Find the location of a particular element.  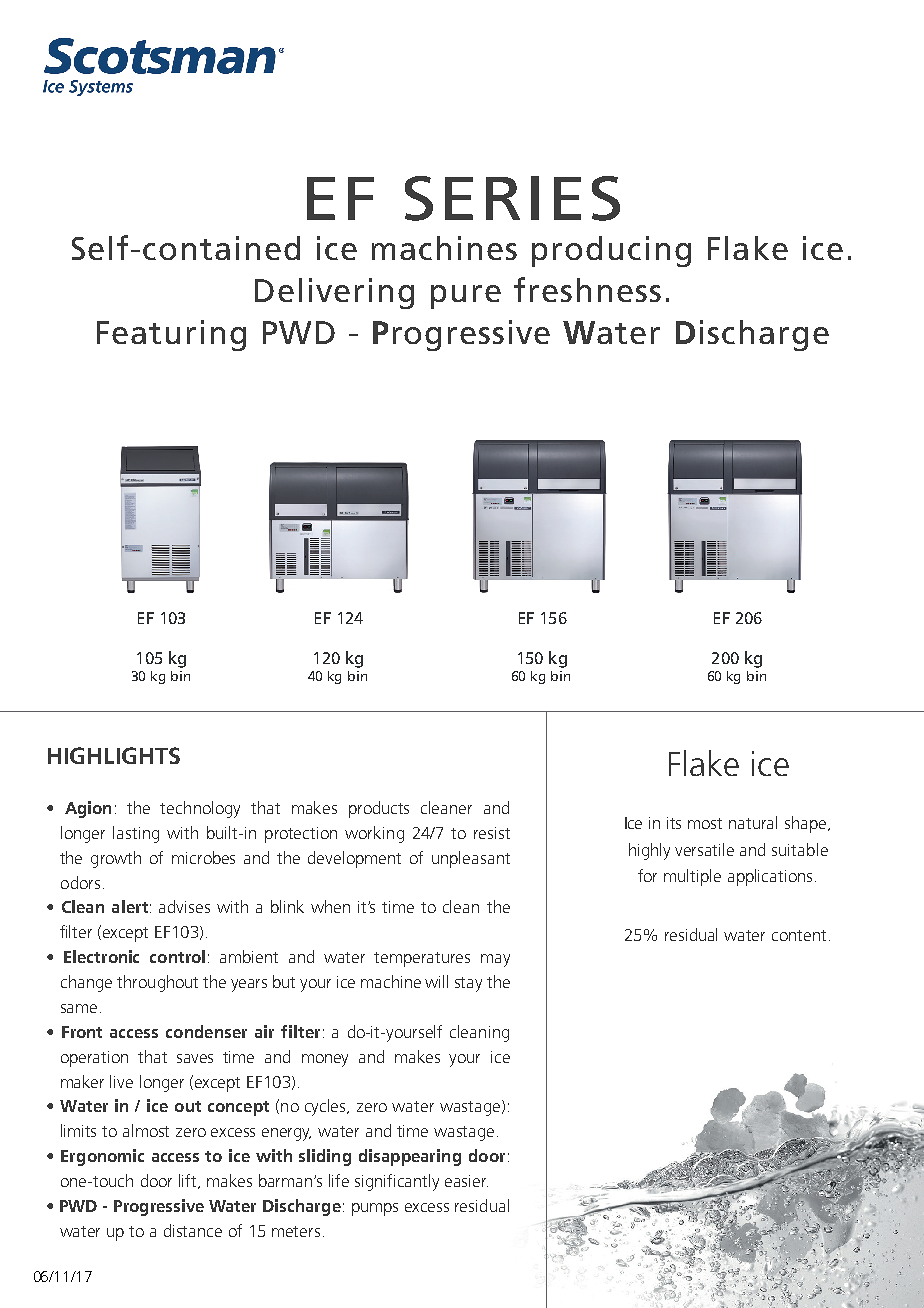

SERIES is located at coordinates (512, 198).
